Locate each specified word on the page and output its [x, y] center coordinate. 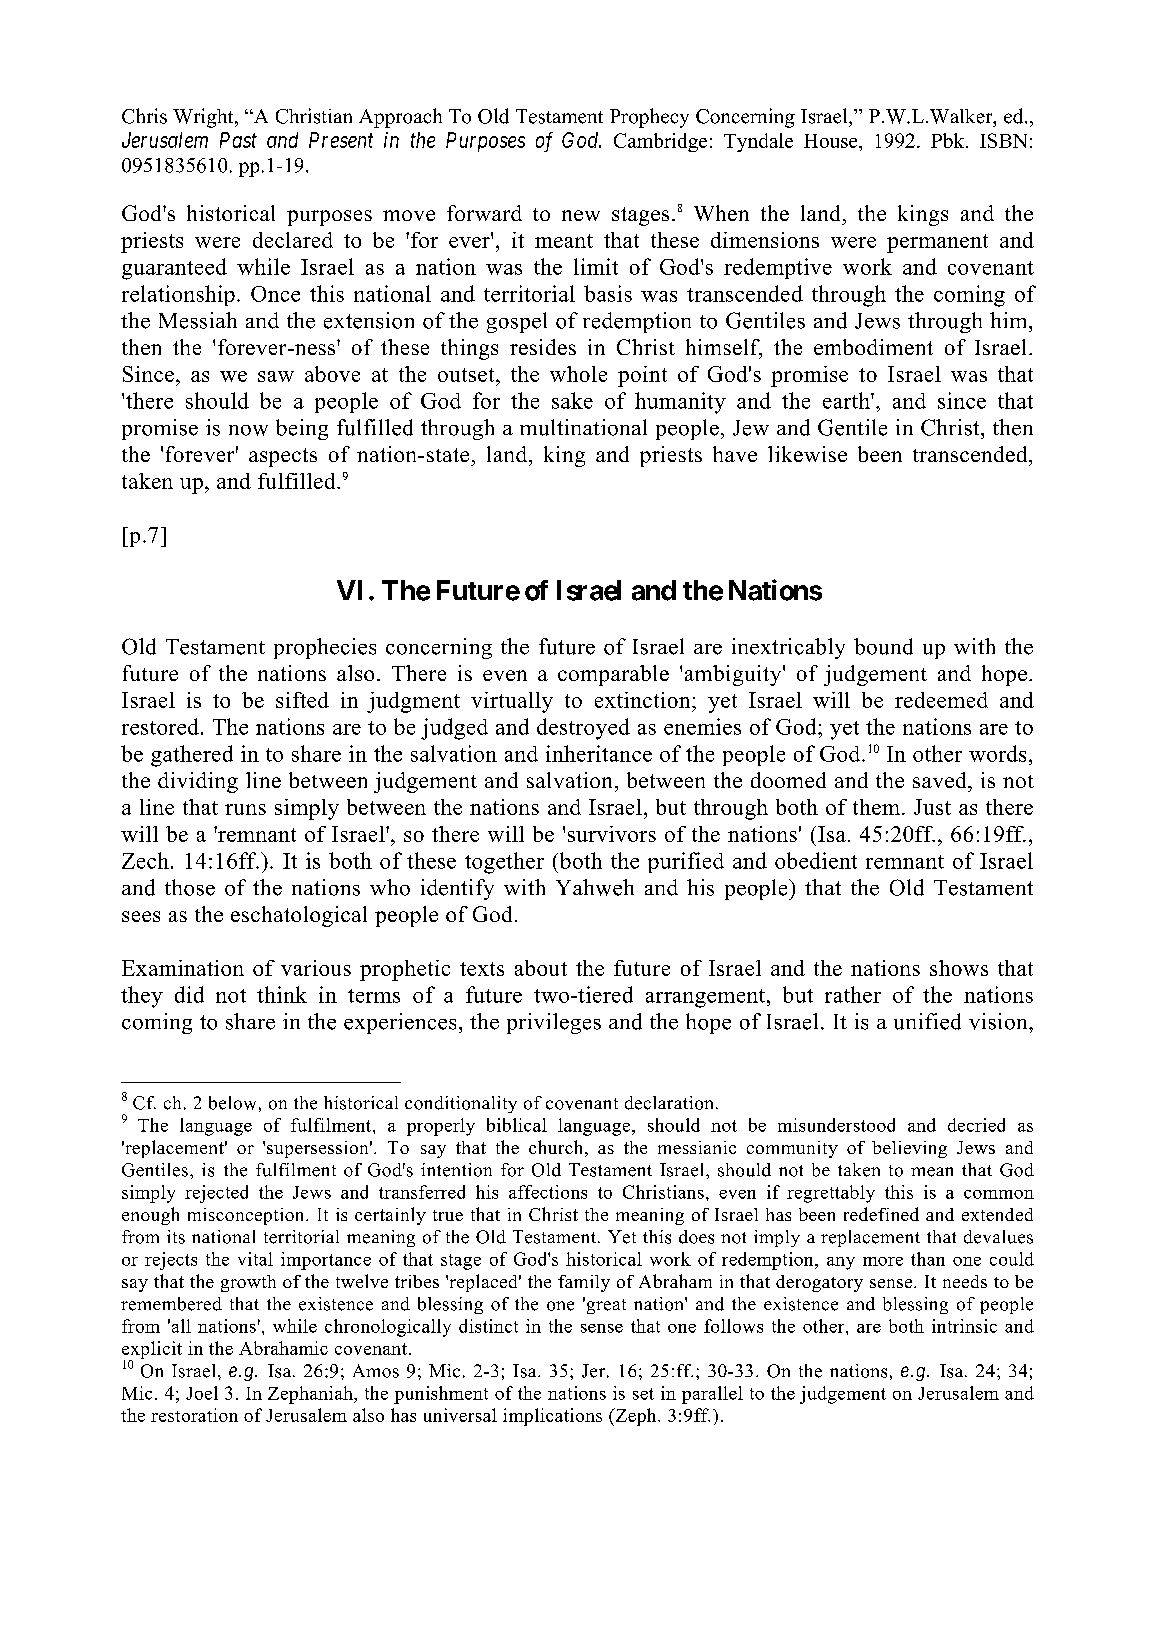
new [581, 215]
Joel [202, 1393]
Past [238, 140]
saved [941, 780]
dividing [198, 782]
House [832, 141]
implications [552, 1417]
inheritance [599, 753]
